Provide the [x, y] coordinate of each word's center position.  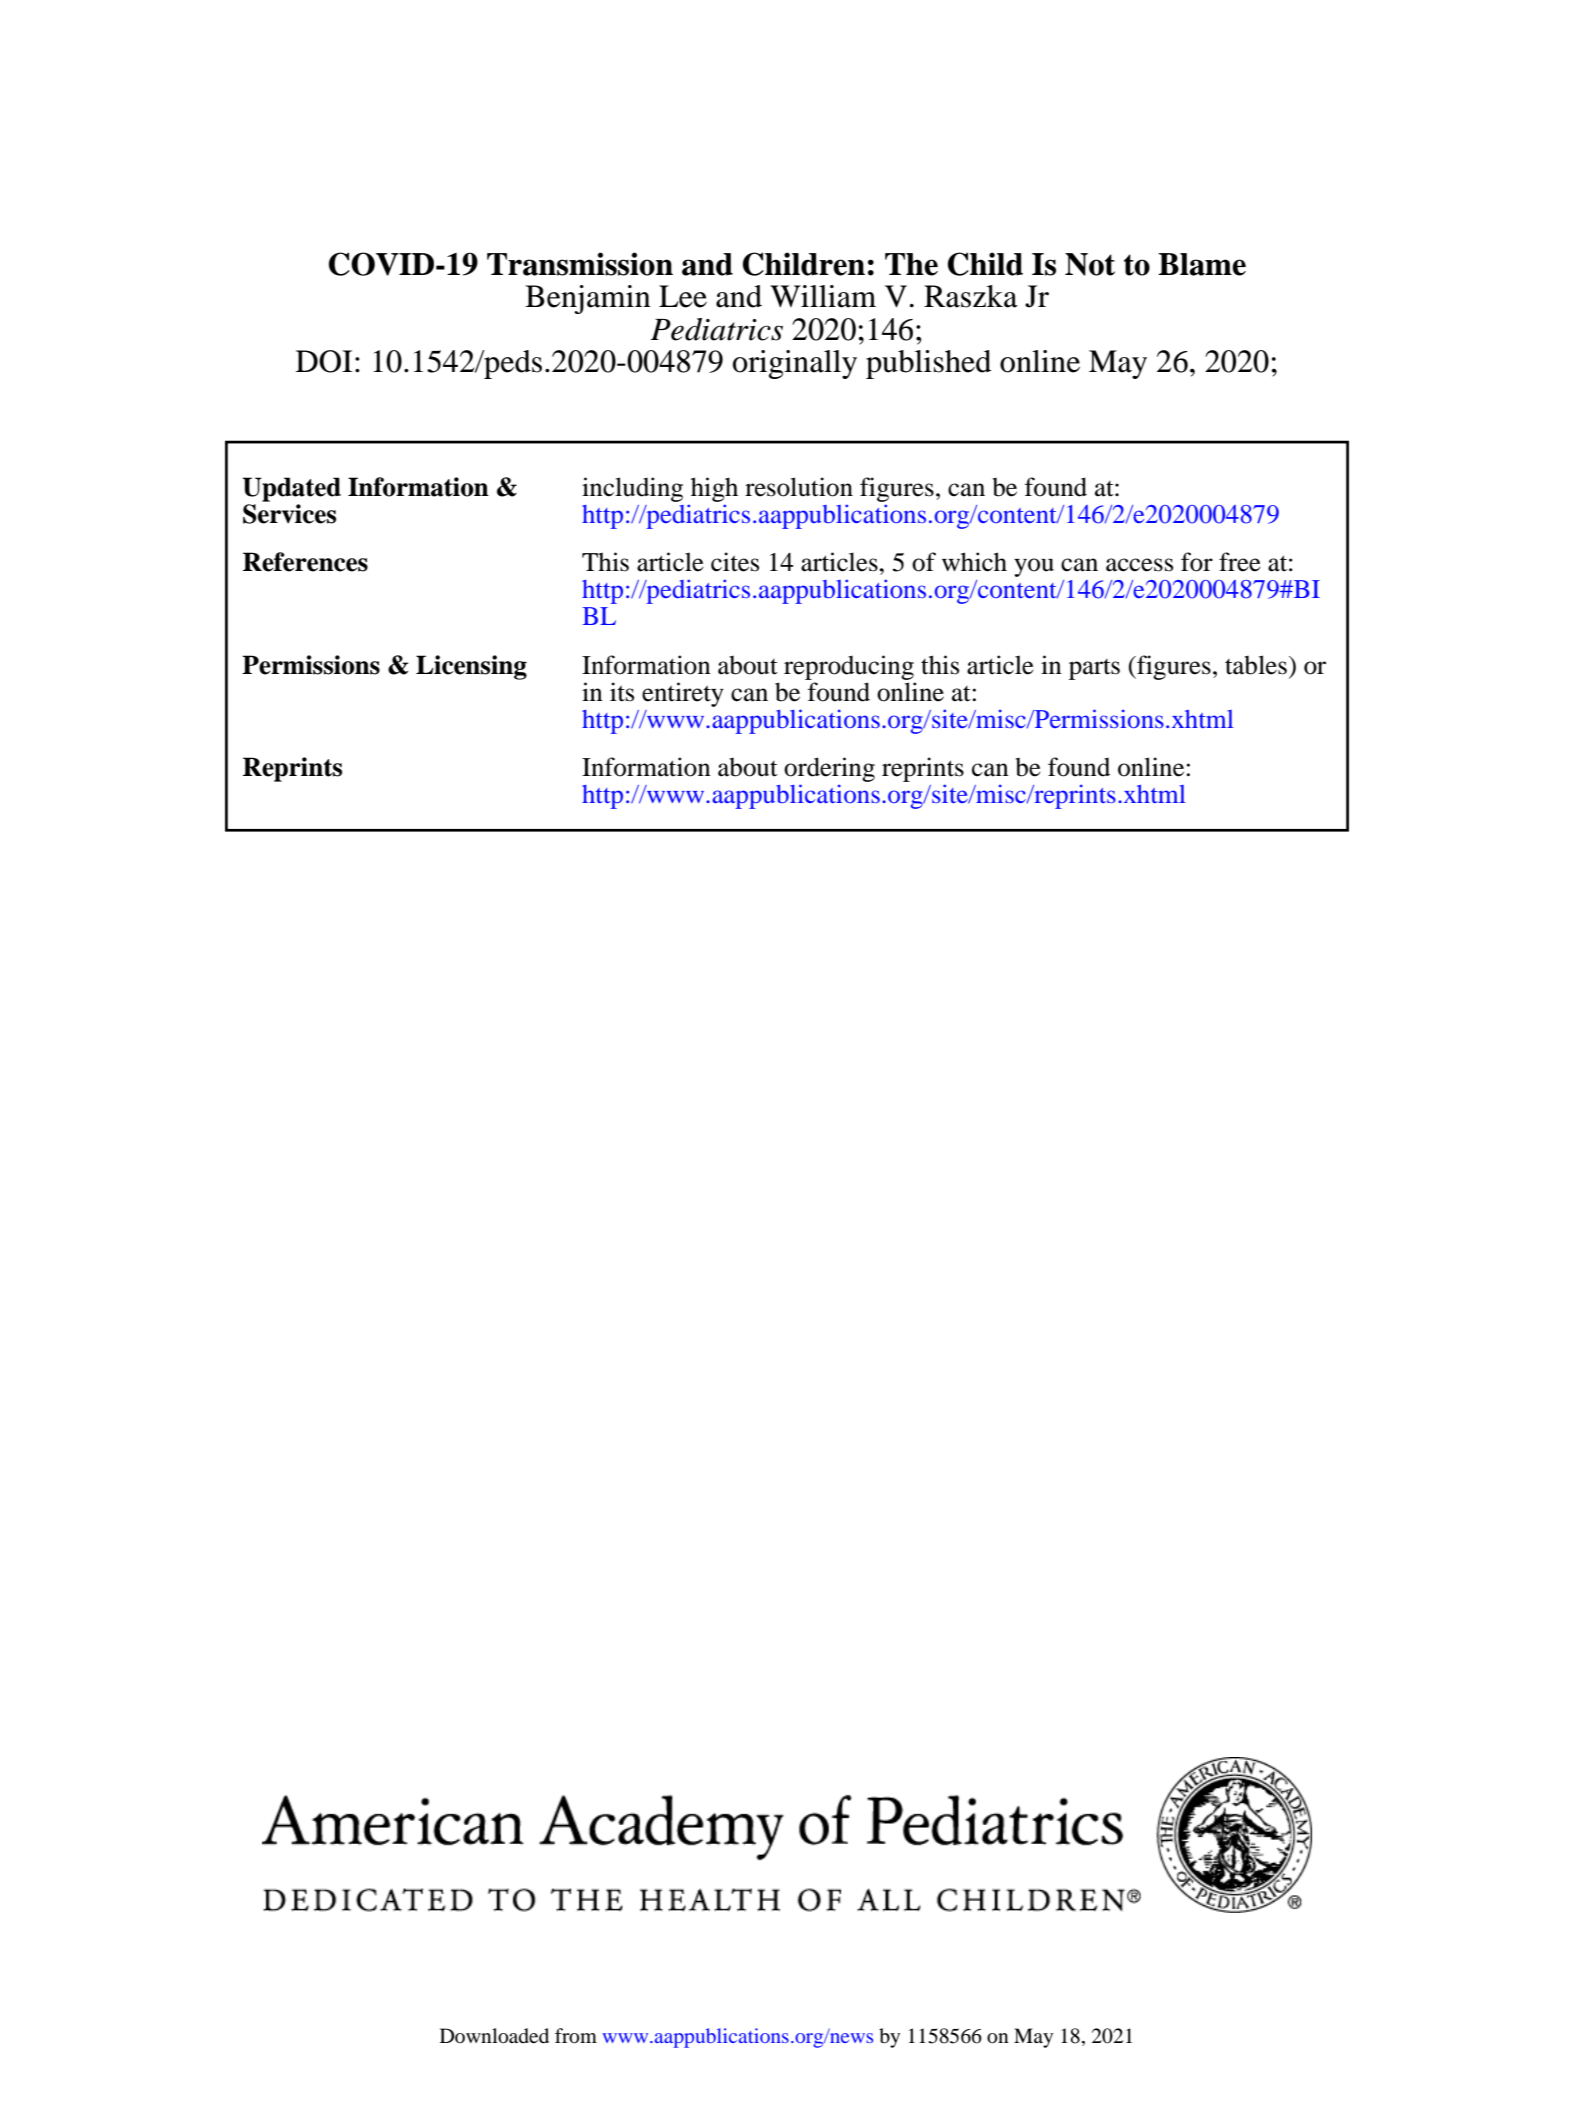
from [576, 2036]
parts [1094, 669]
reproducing [849, 667]
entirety [683, 694]
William [823, 296]
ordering [829, 771]
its [622, 692]
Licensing [471, 667]
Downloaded [494, 2036]
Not [1090, 264]
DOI [324, 361]
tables [1256, 665]
